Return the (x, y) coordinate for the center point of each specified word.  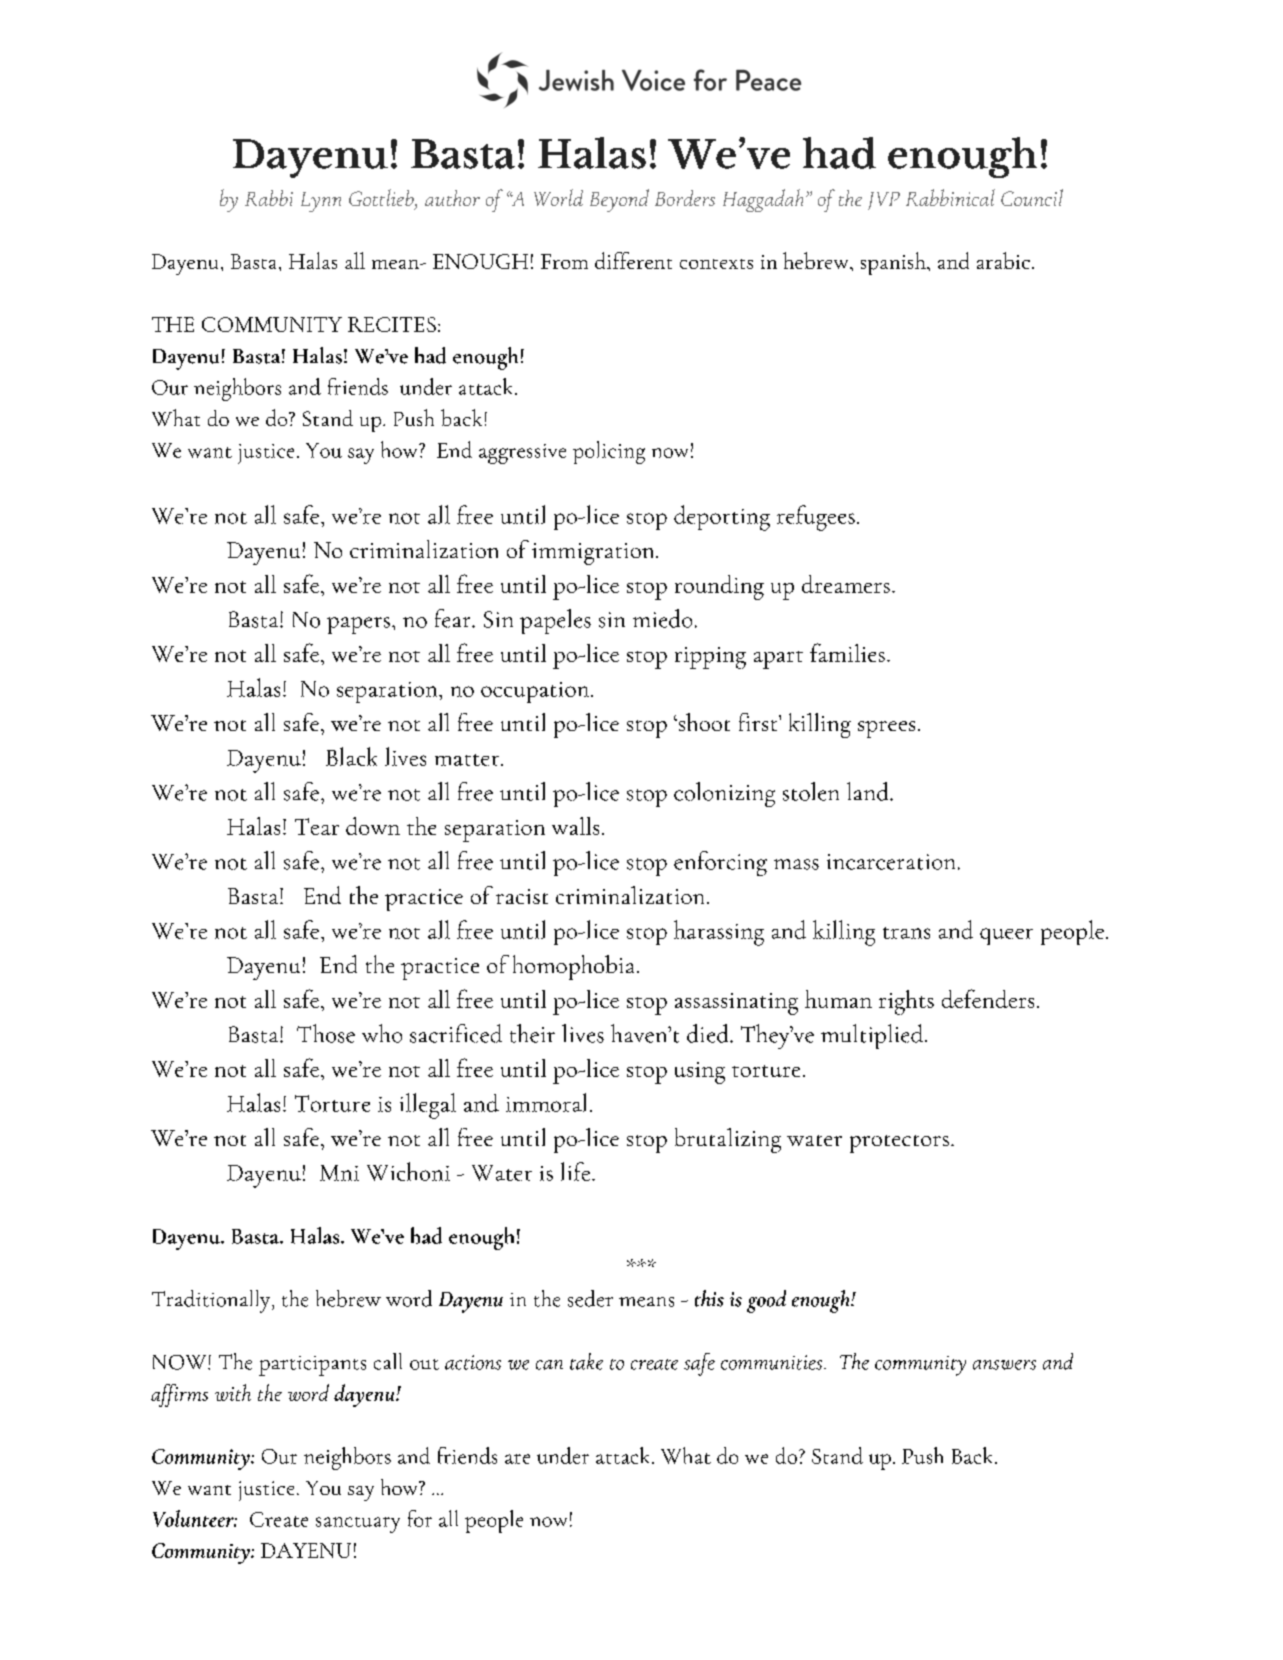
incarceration (891, 862)
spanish (894, 263)
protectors (899, 1144)
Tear (317, 826)
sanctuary (358, 1525)
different (633, 260)
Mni (339, 1173)
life (575, 1171)
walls (575, 826)
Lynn (321, 202)
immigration (594, 554)
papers (358, 625)
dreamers (846, 584)
